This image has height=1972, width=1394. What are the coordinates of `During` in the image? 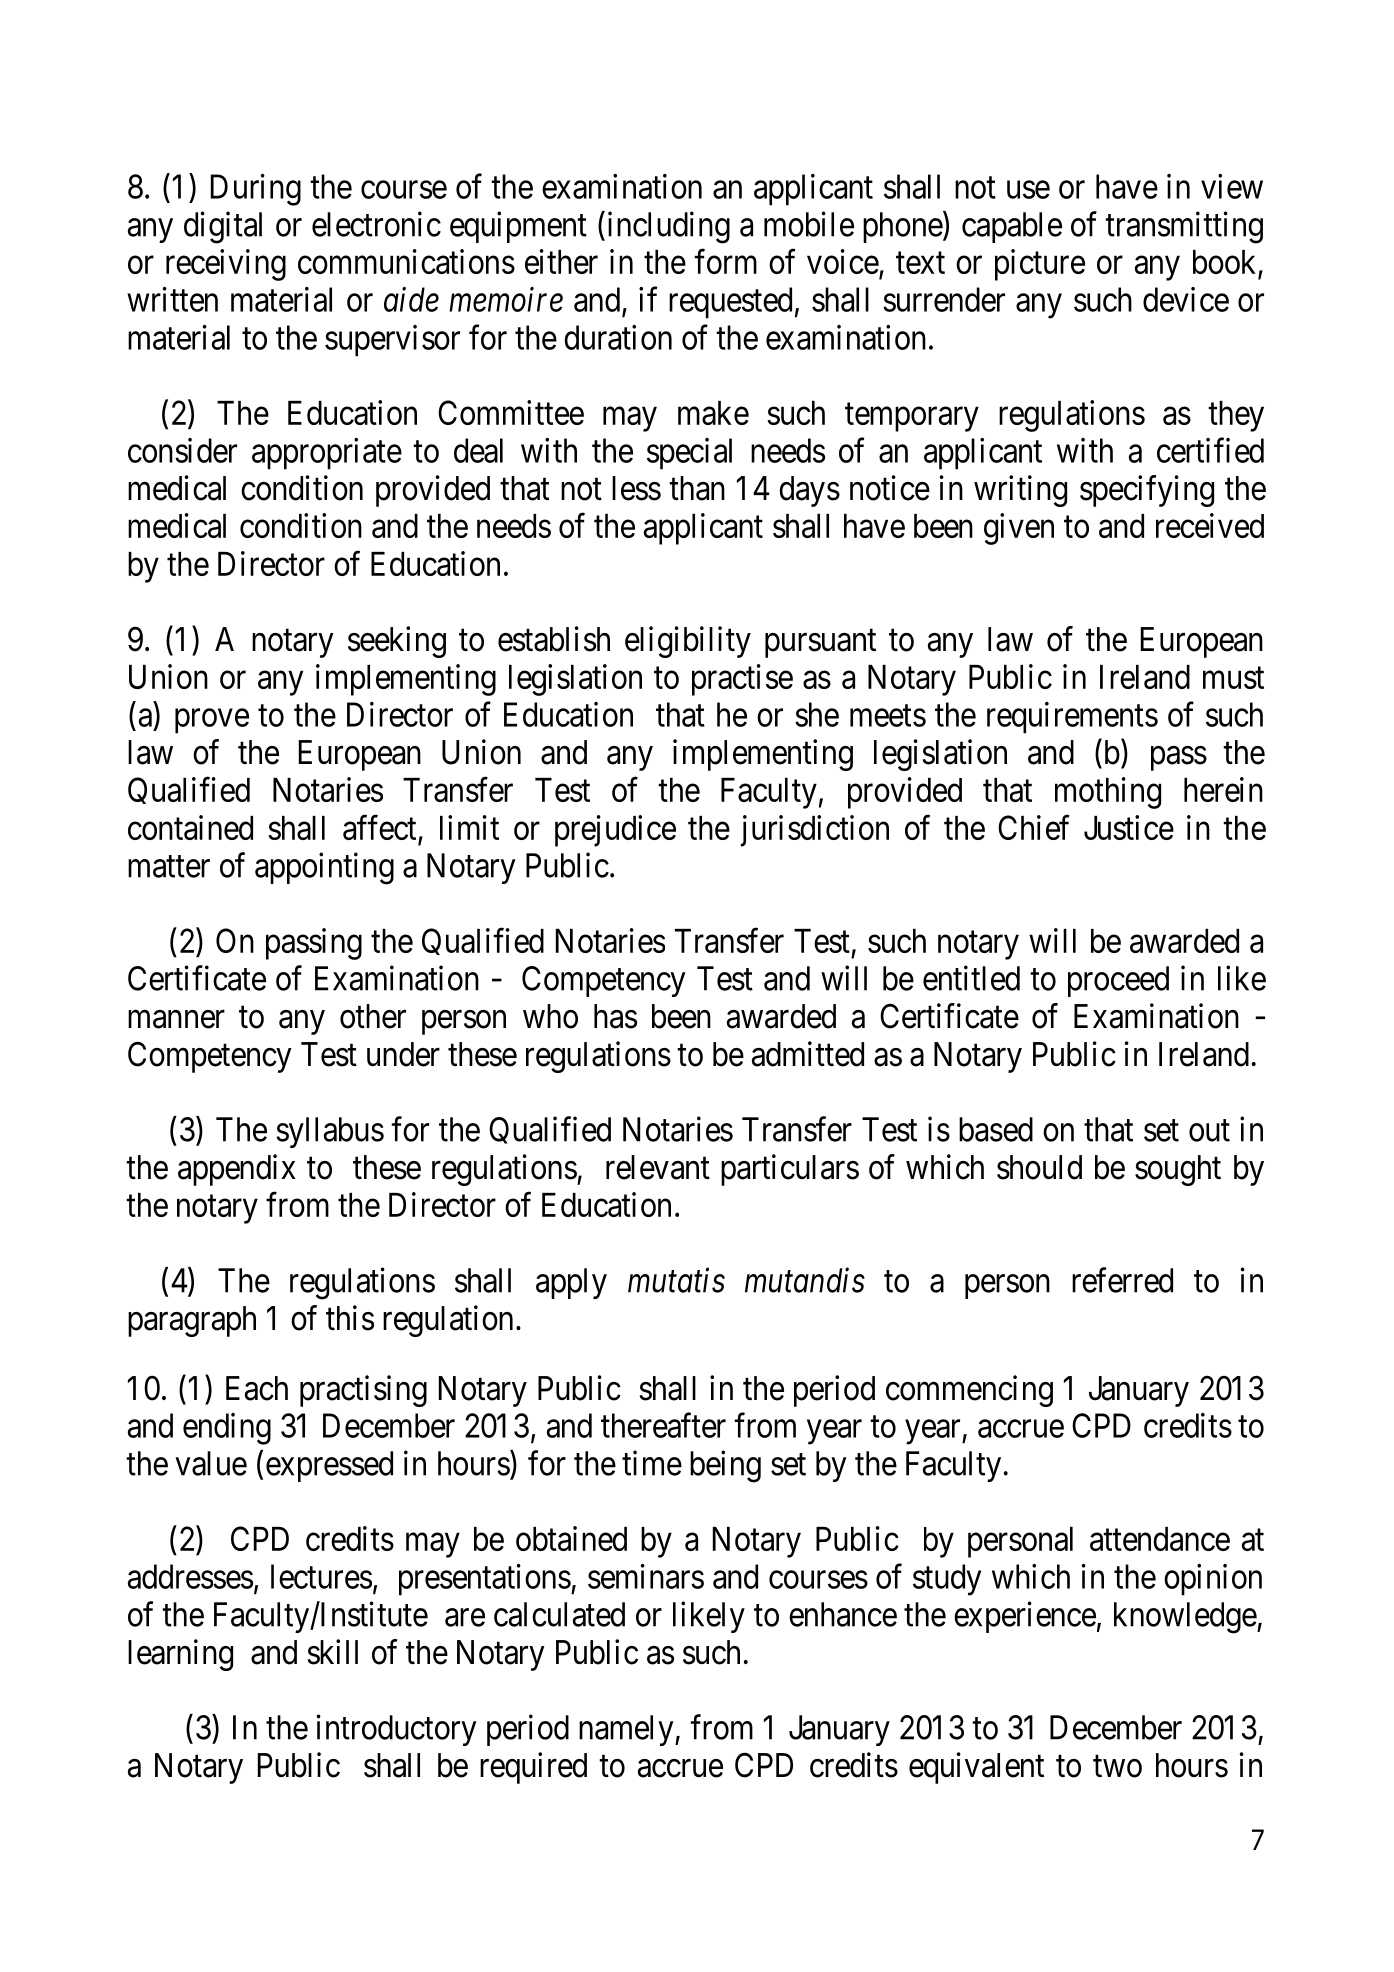 It's located at (256, 190).
